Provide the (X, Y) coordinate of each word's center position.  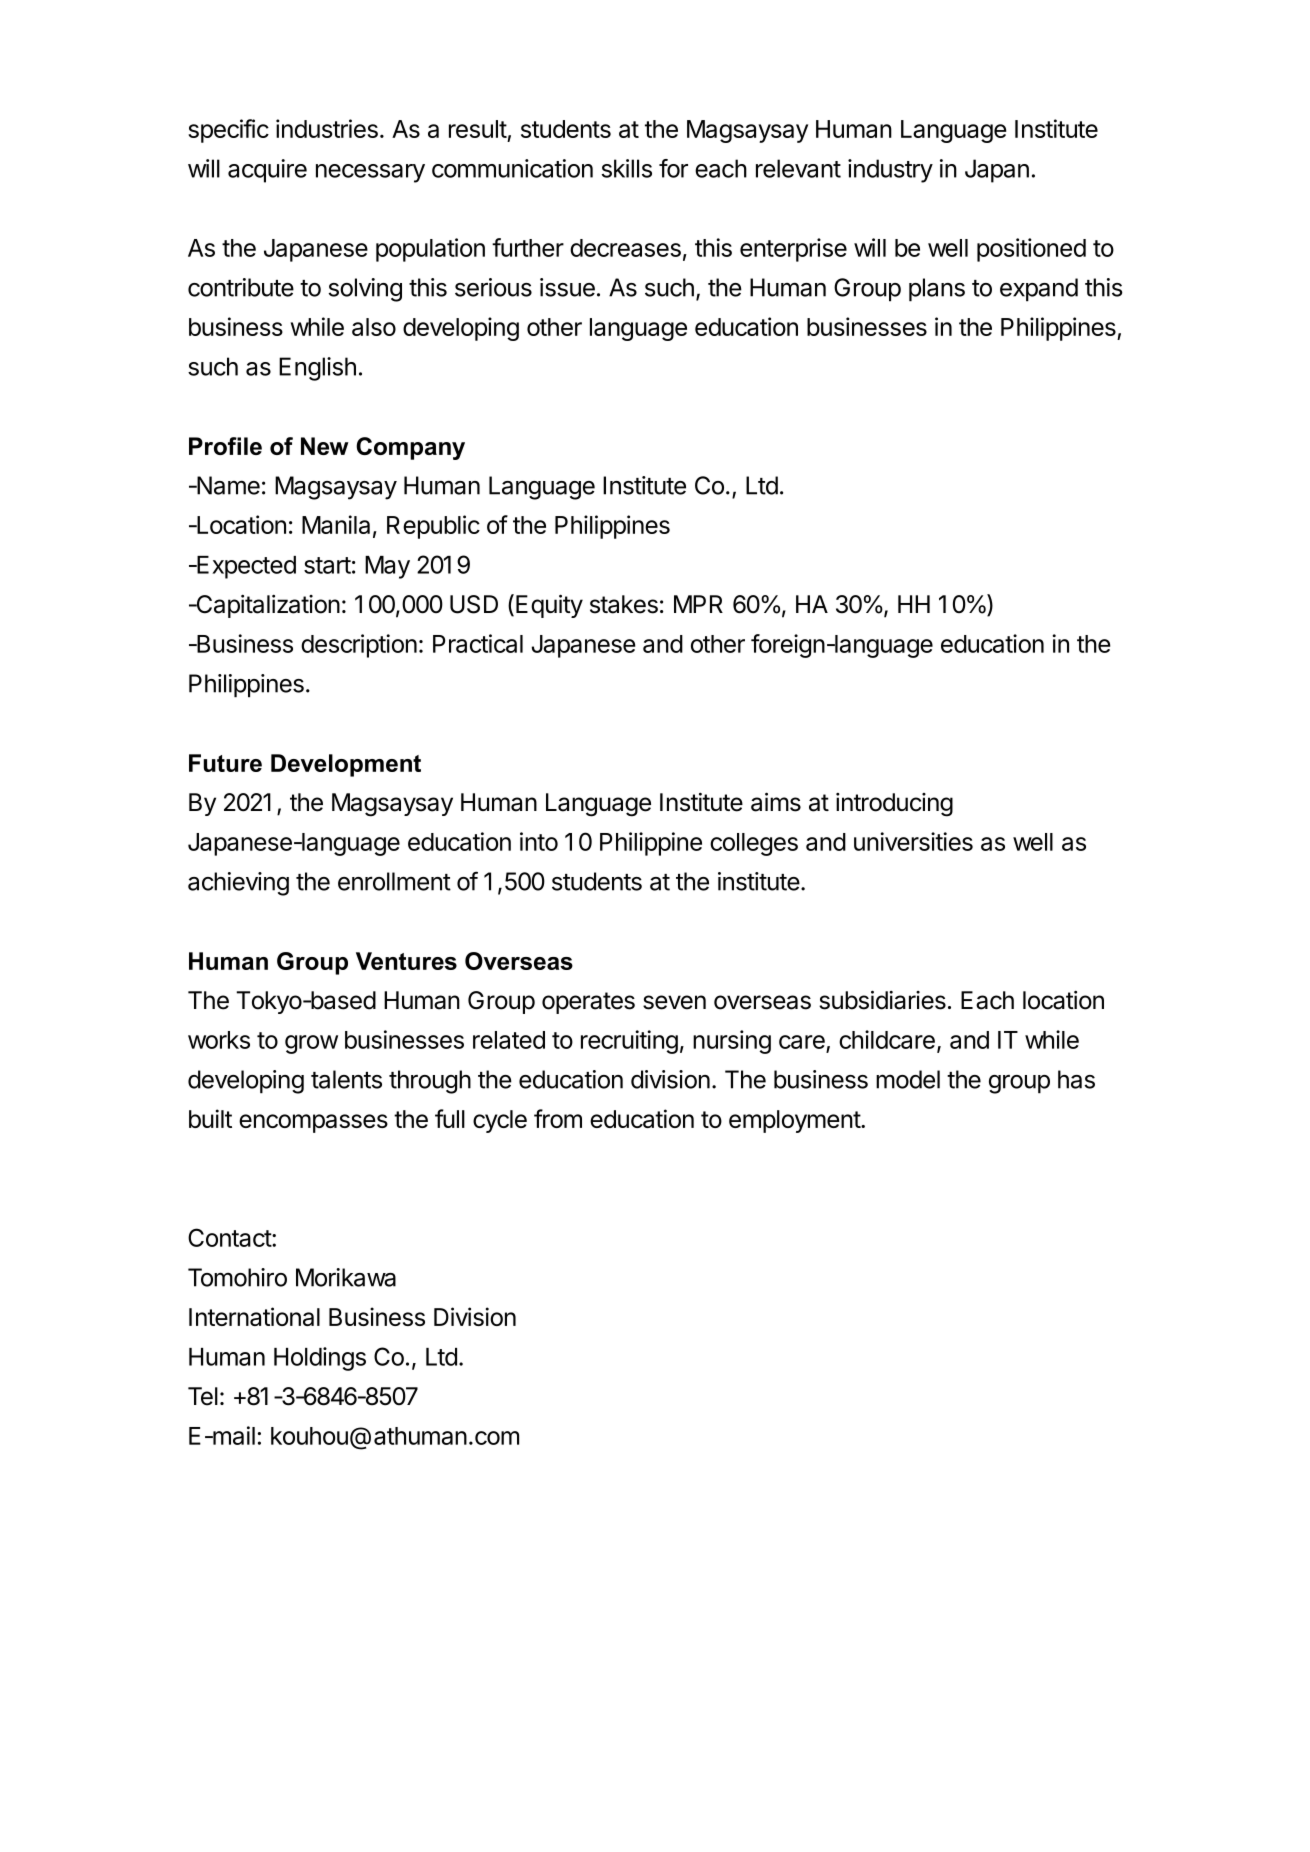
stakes (624, 604)
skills (626, 168)
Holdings (320, 1359)
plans (937, 290)
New (325, 446)
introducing (894, 805)
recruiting (629, 1042)
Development (346, 765)
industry (890, 171)
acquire (267, 171)
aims (776, 802)
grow (311, 1044)
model (908, 1079)
